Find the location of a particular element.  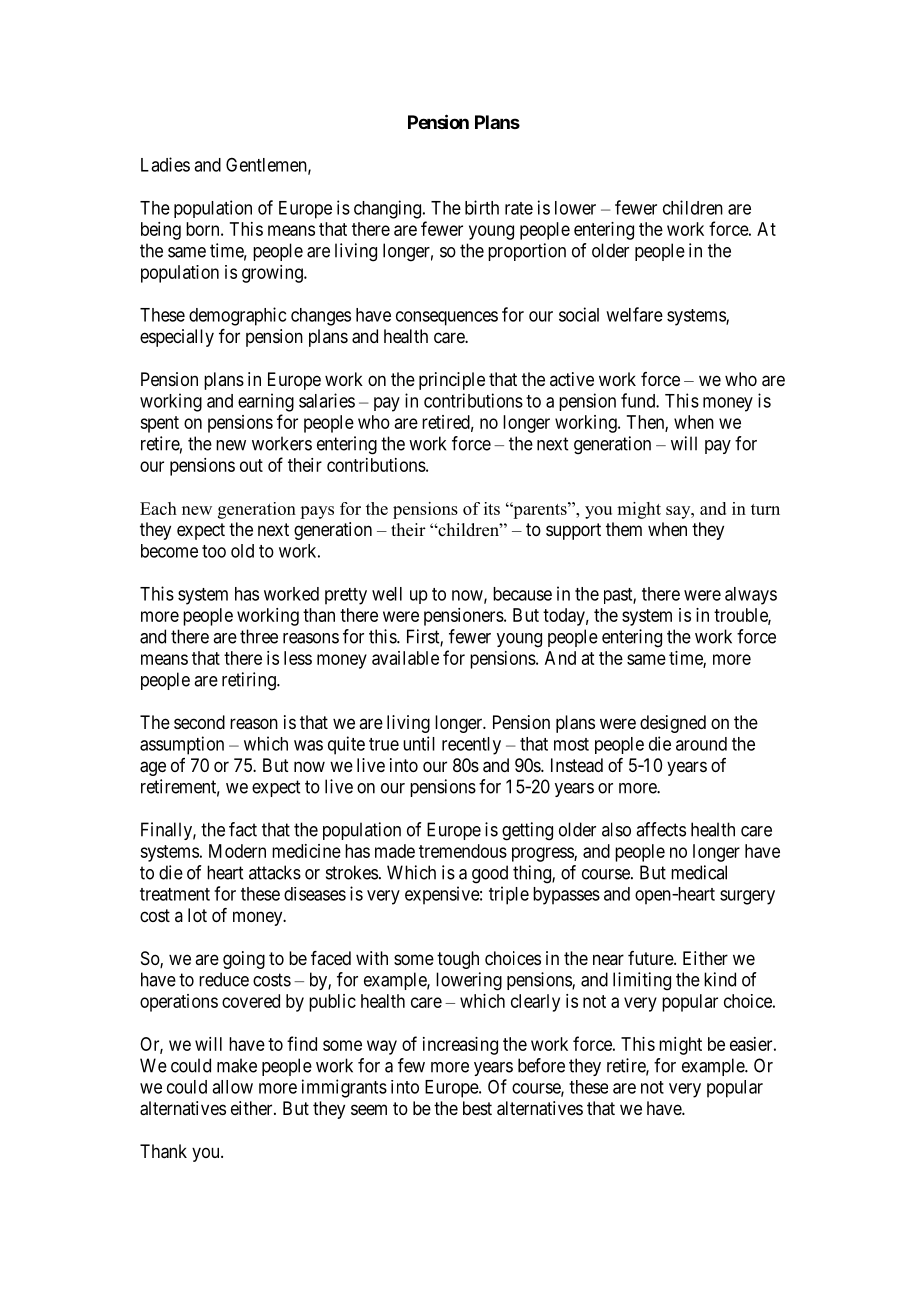

Ladies is located at coordinates (165, 164).
